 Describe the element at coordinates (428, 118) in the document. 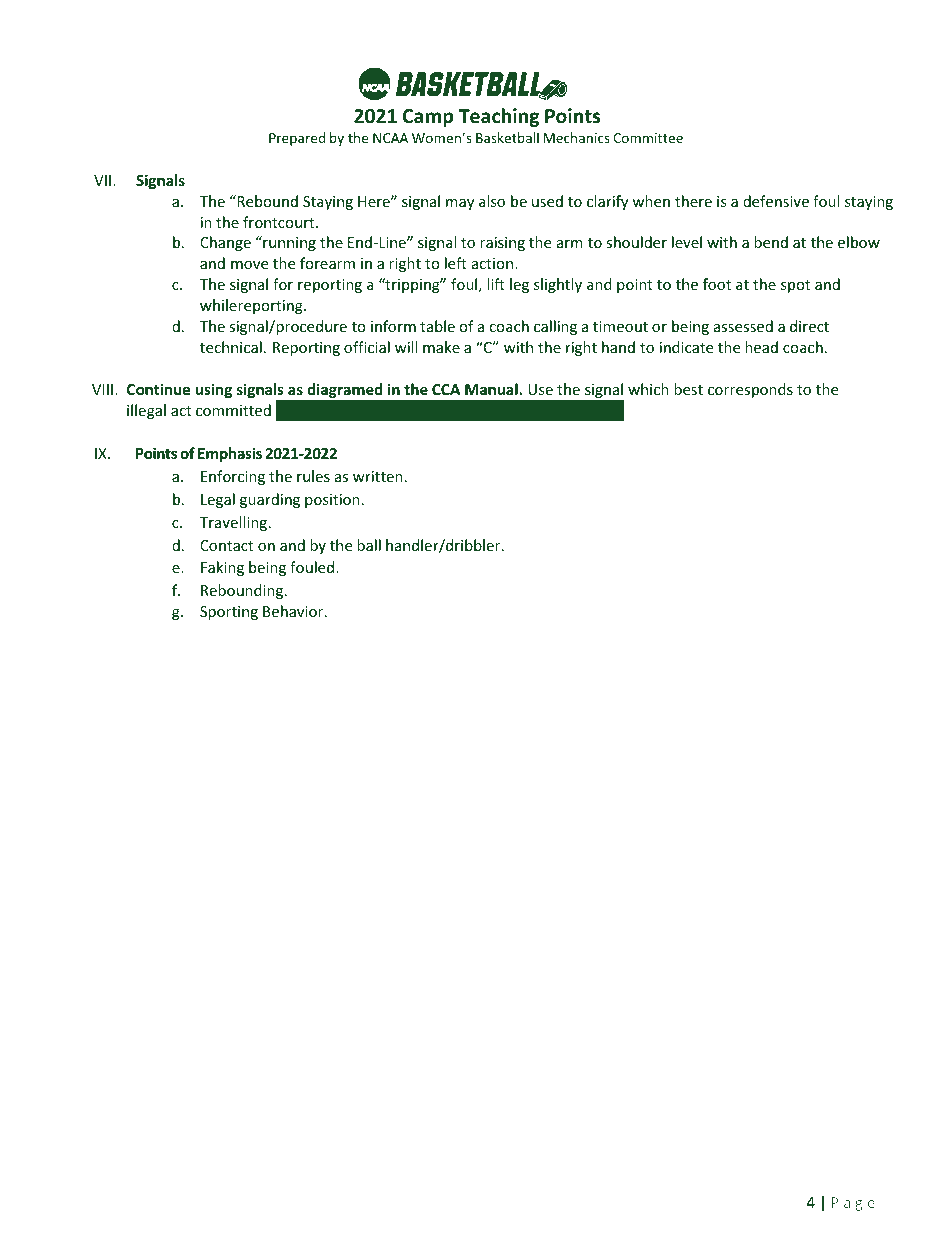

I see `Camp` at that location.
